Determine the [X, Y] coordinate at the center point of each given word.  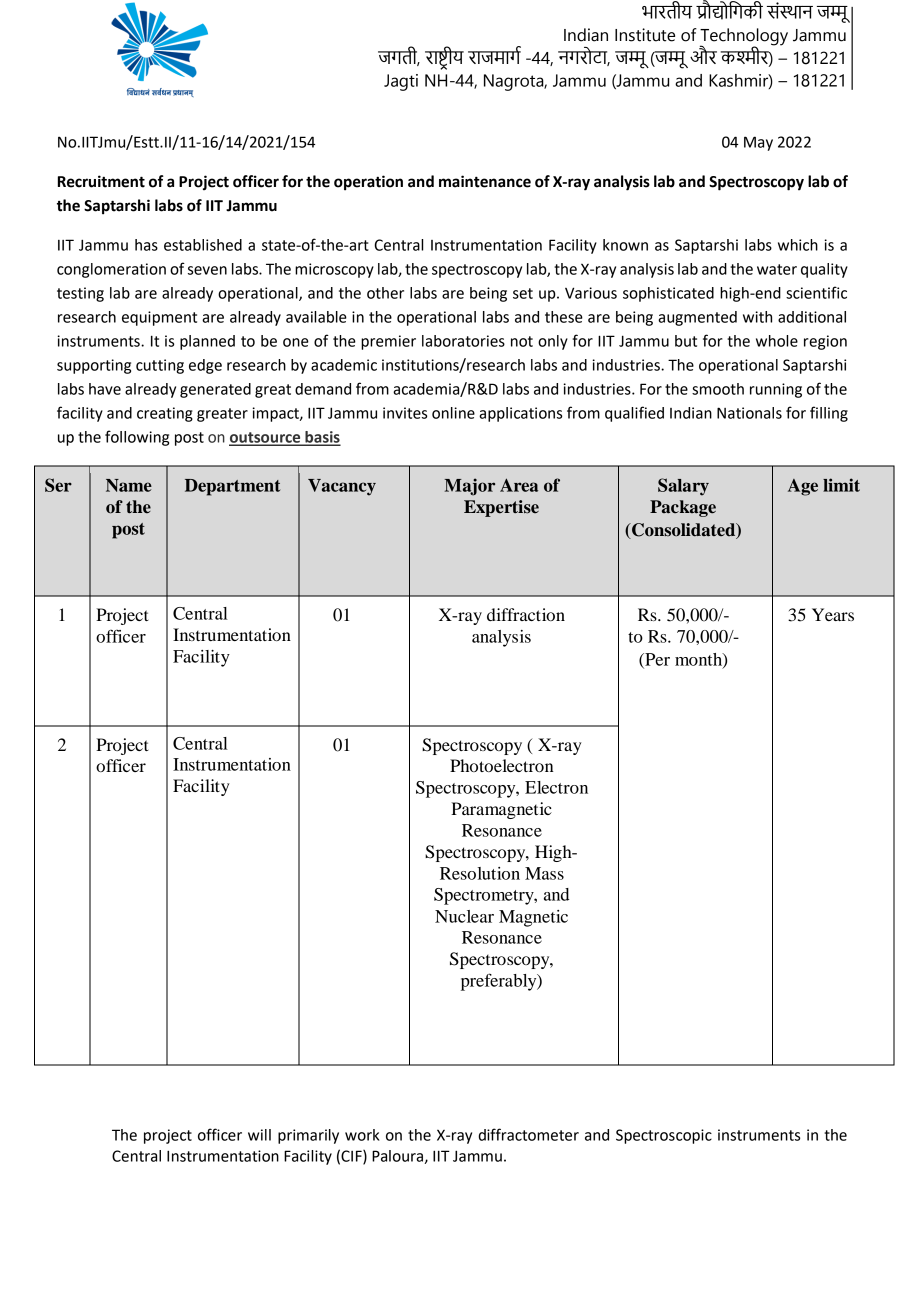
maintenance [485, 181]
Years [833, 614]
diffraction [526, 614]
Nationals [749, 413]
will [259, 1135]
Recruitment [101, 181]
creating [165, 414]
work [362, 1135]
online [453, 413]
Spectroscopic [664, 1136]
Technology [744, 37]
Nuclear [464, 916]
